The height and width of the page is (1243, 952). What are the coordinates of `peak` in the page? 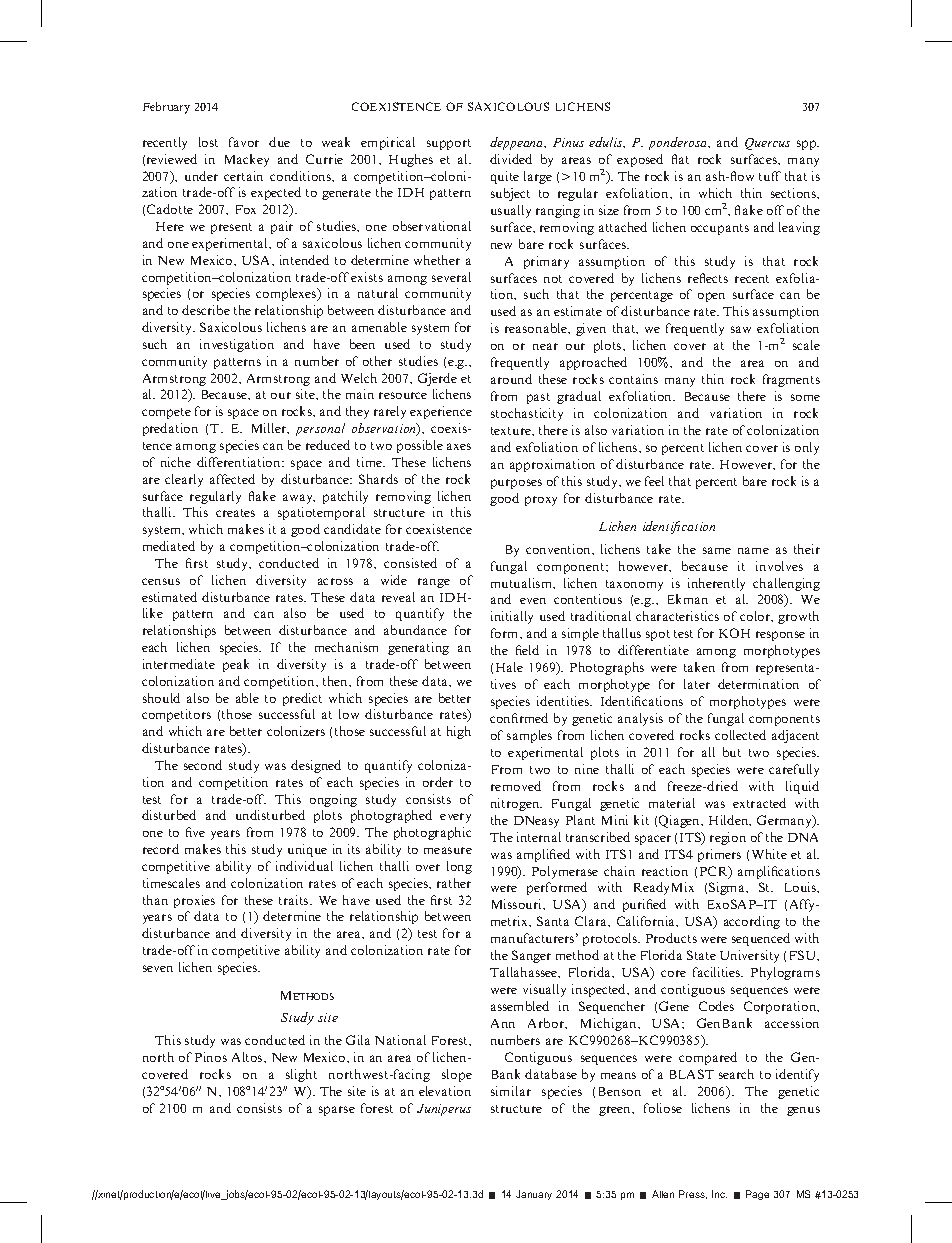 It's located at (236, 665).
